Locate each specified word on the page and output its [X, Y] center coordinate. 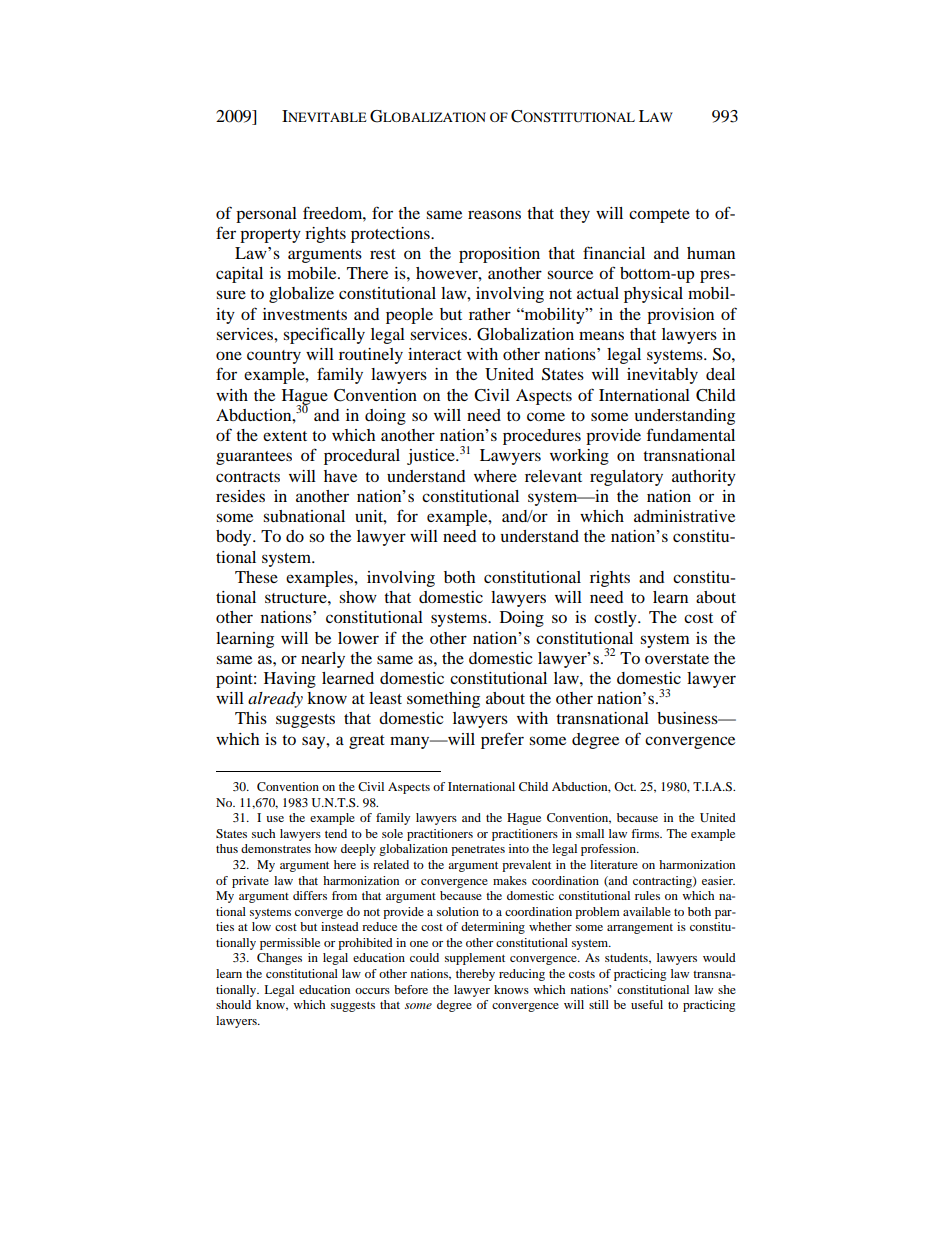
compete [659, 216]
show [358, 597]
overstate [677, 659]
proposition [499, 255]
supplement [475, 959]
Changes [279, 959]
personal [266, 215]
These [256, 577]
